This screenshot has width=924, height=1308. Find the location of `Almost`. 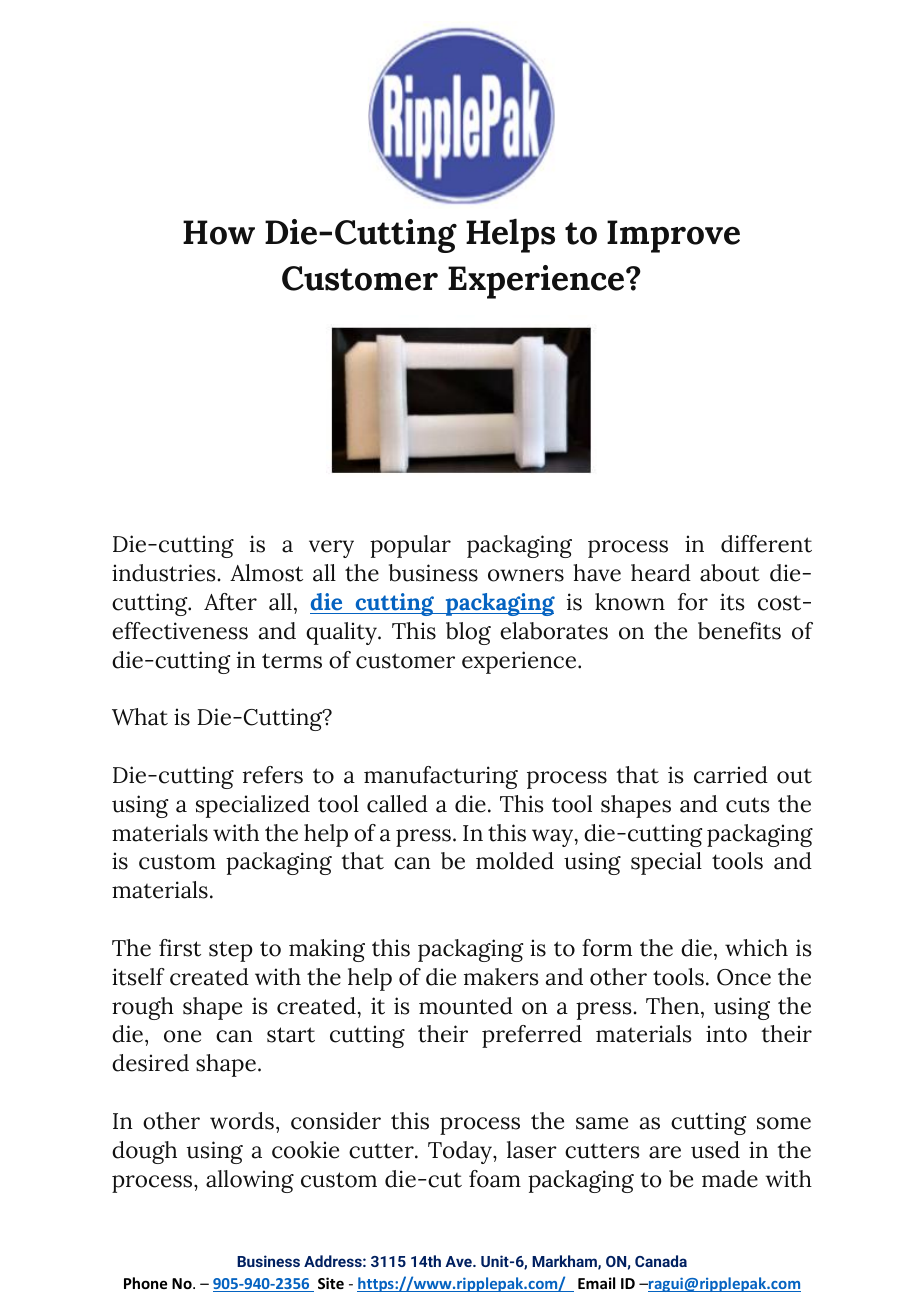

Almost is located at coordinates (266, 573).
